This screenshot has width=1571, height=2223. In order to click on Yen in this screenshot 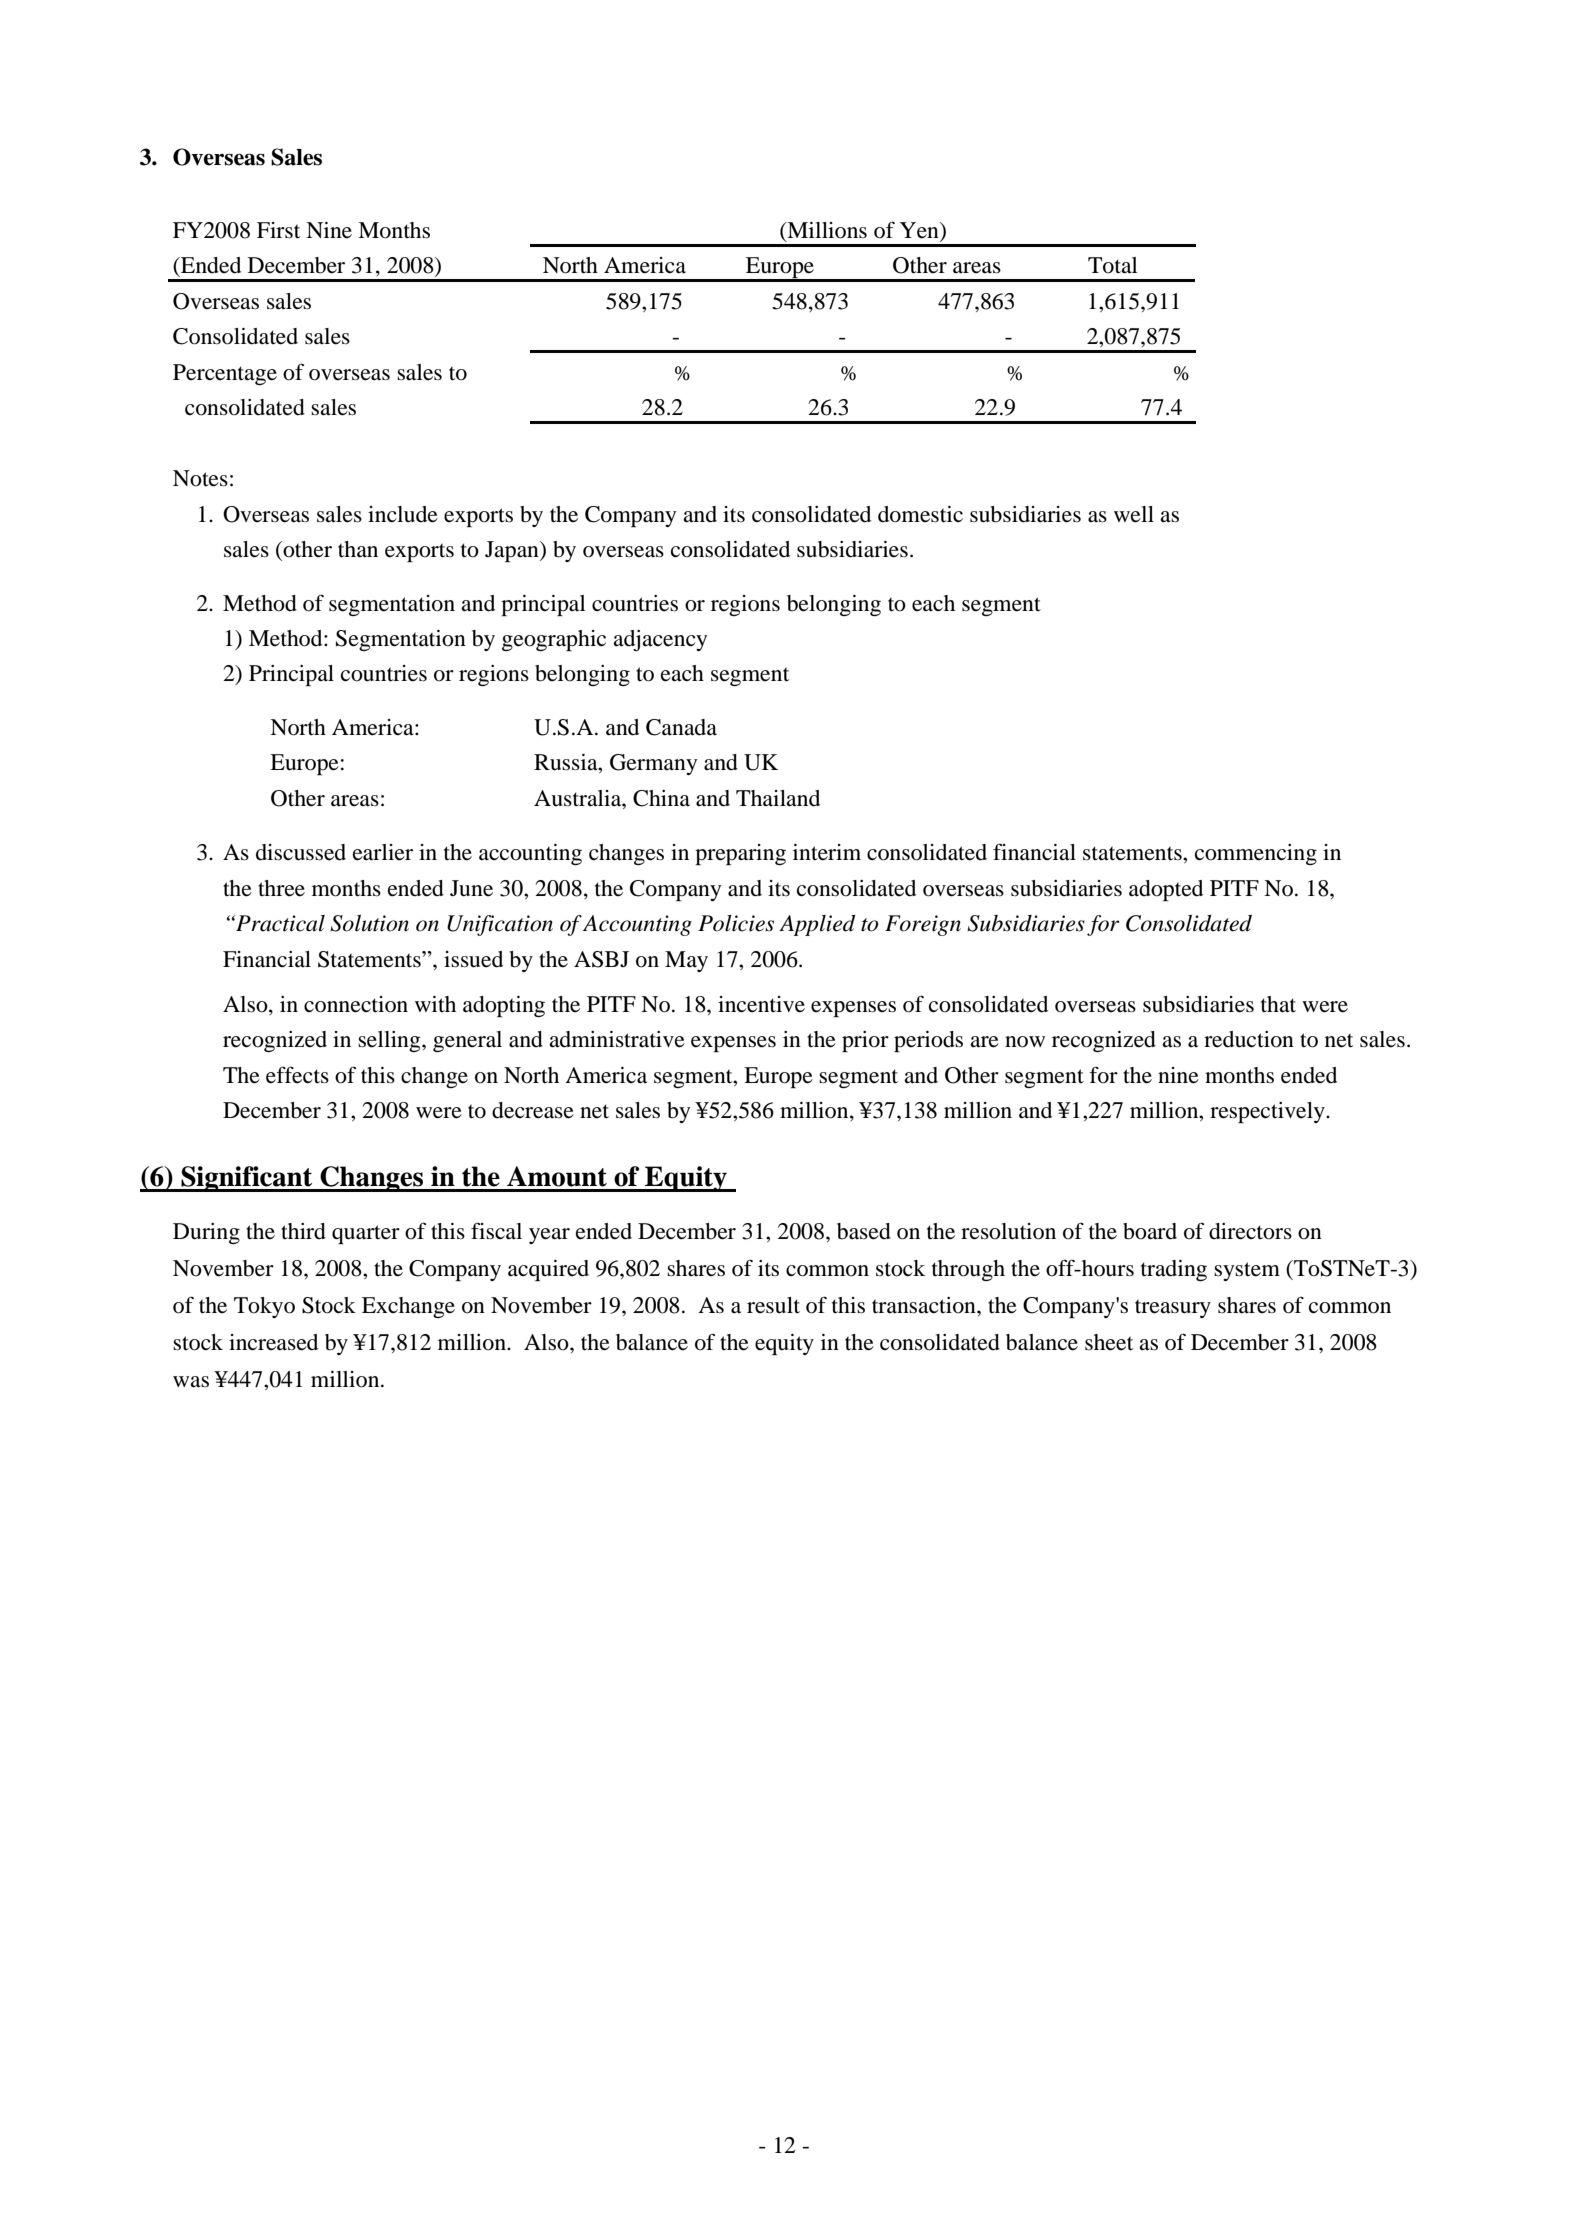, I will do `click(920, 231)`.
